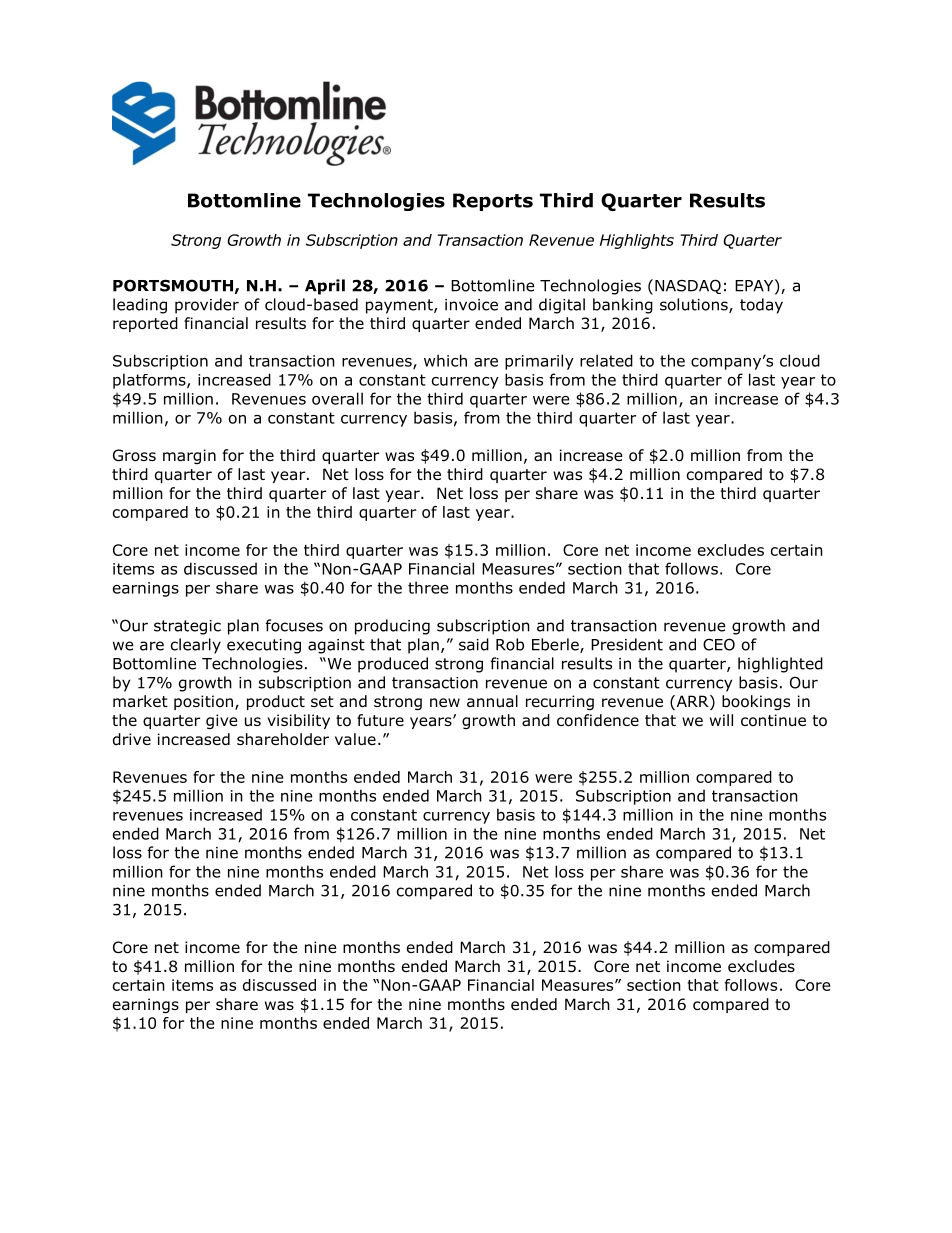 The image size is (952, 1233). I want to click on give, so click(222, 721).
